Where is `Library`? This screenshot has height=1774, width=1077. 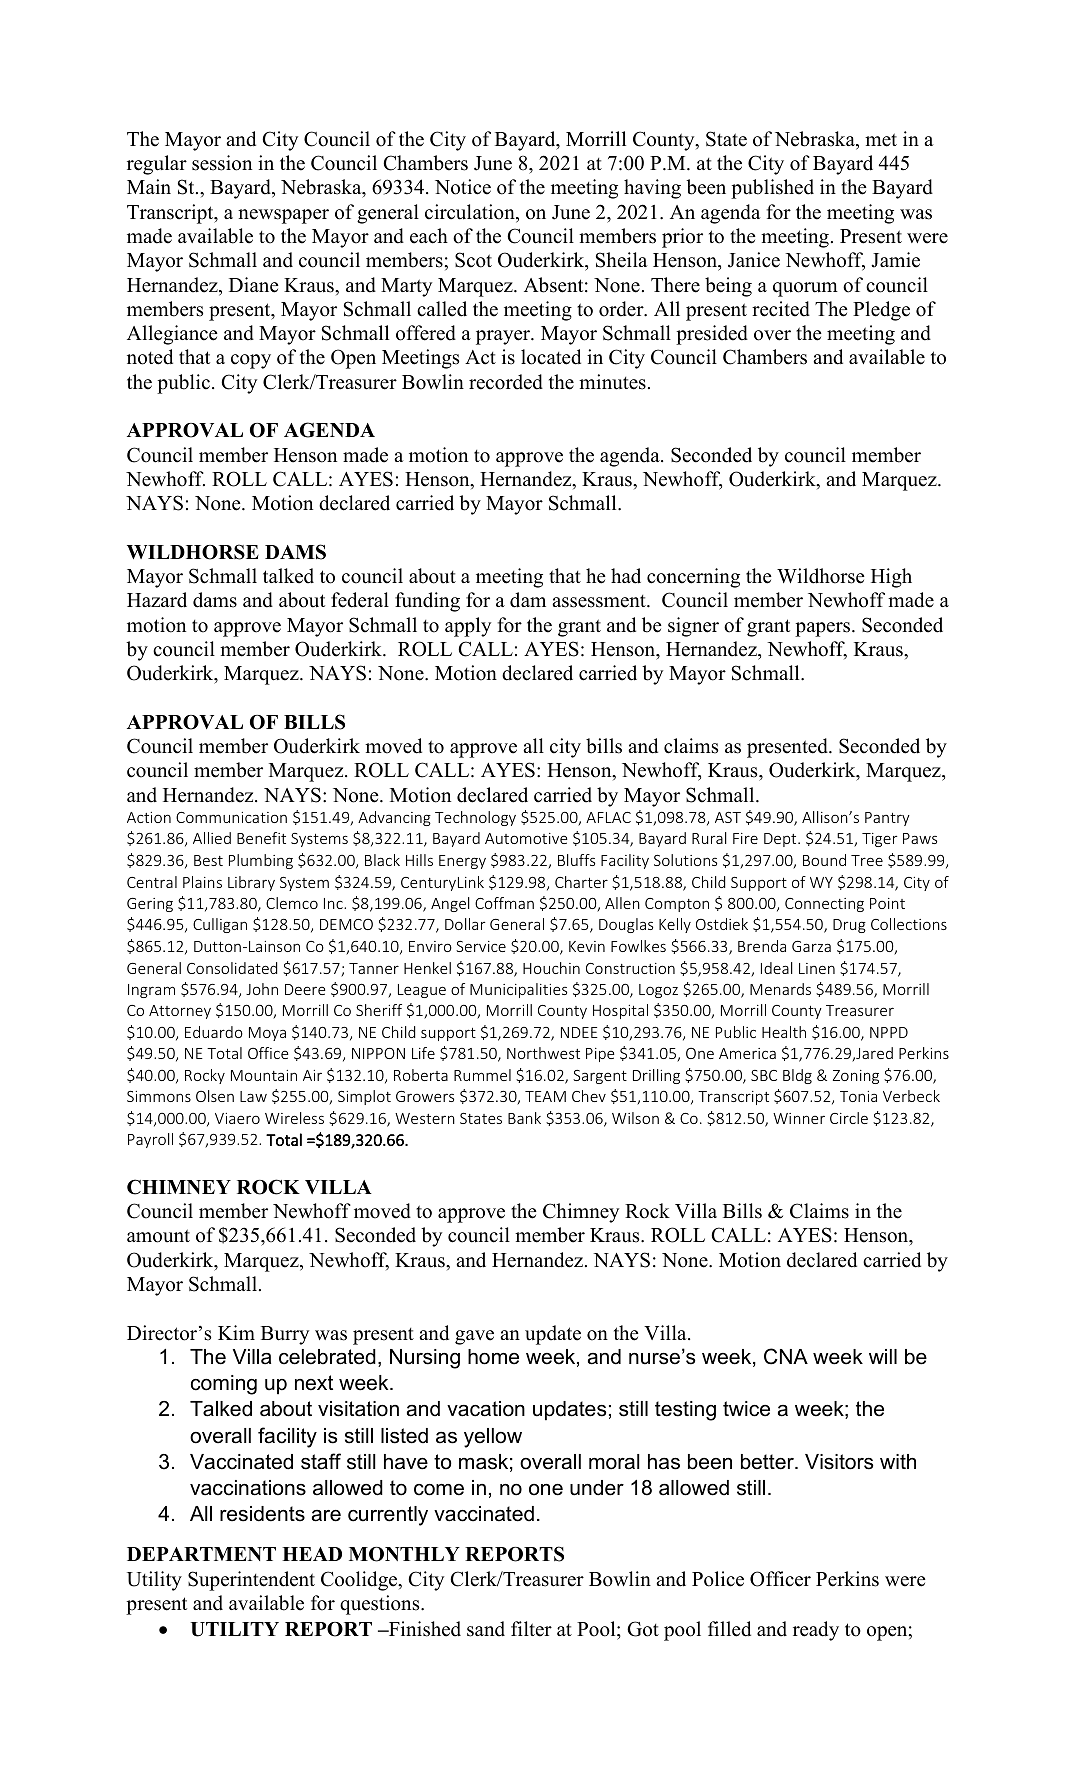 Library is located at coordinates (251, 883).
